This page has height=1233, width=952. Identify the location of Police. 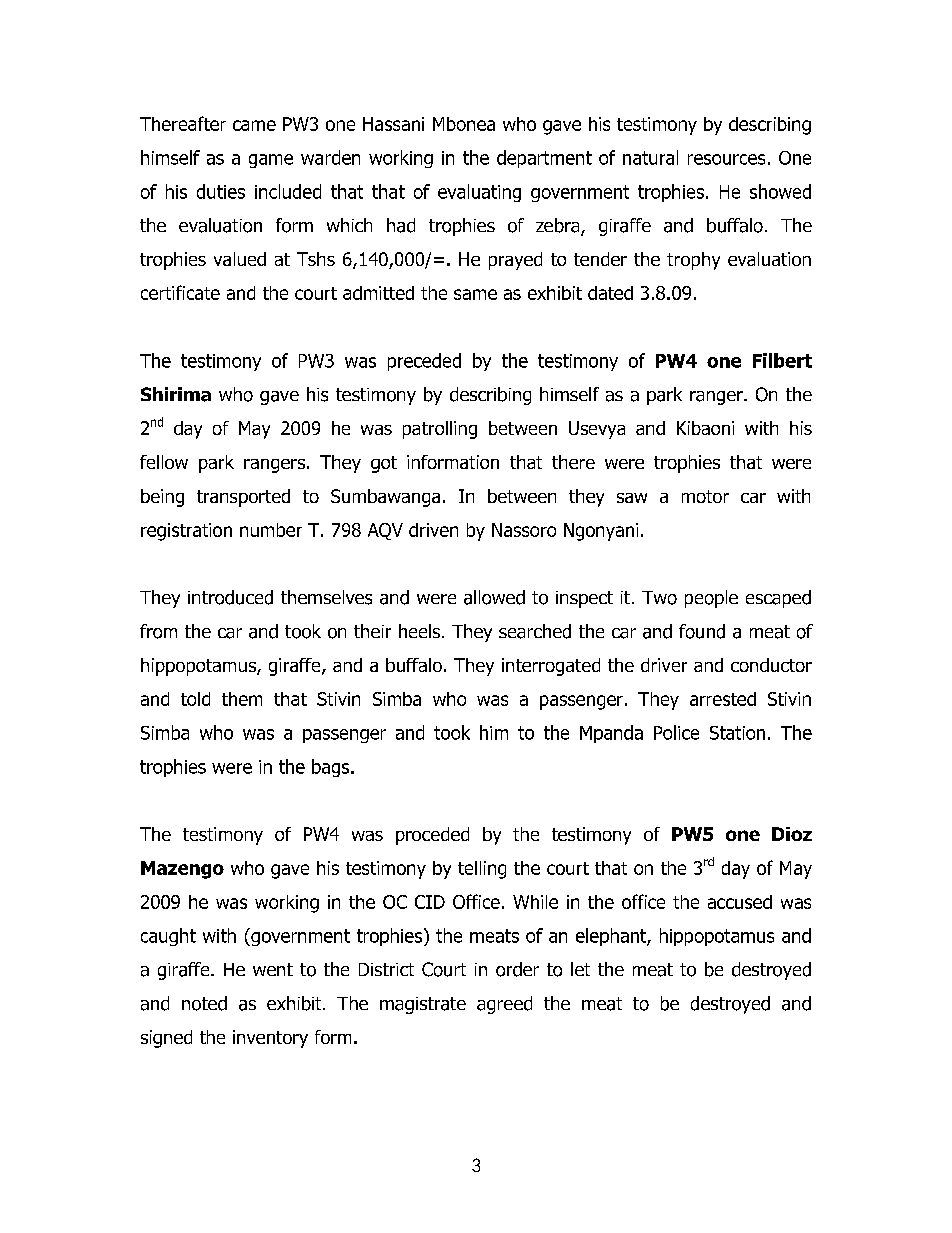
(676, 732).
